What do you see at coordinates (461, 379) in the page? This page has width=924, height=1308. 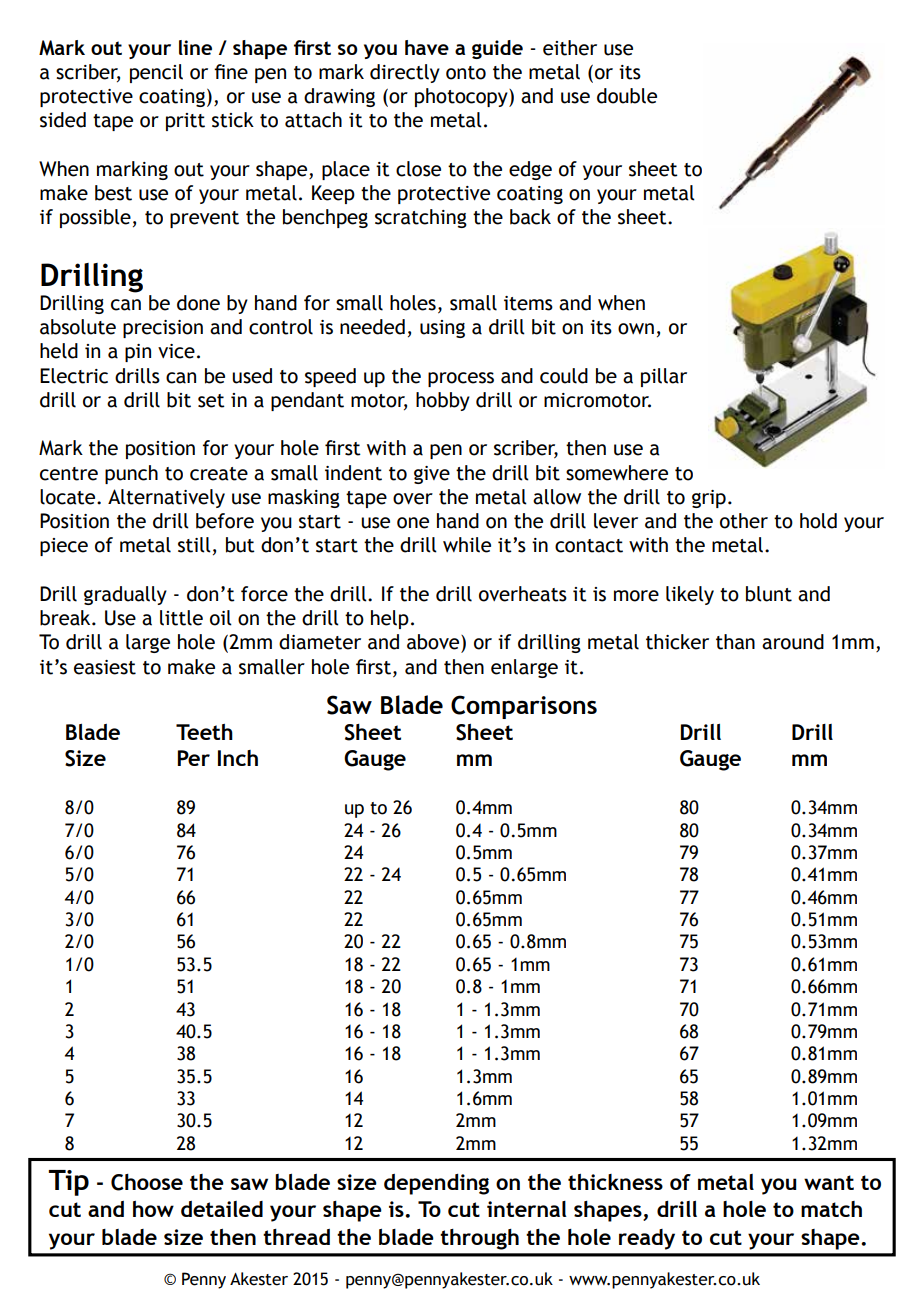 I see `process` at bounding box center [461, 379].
